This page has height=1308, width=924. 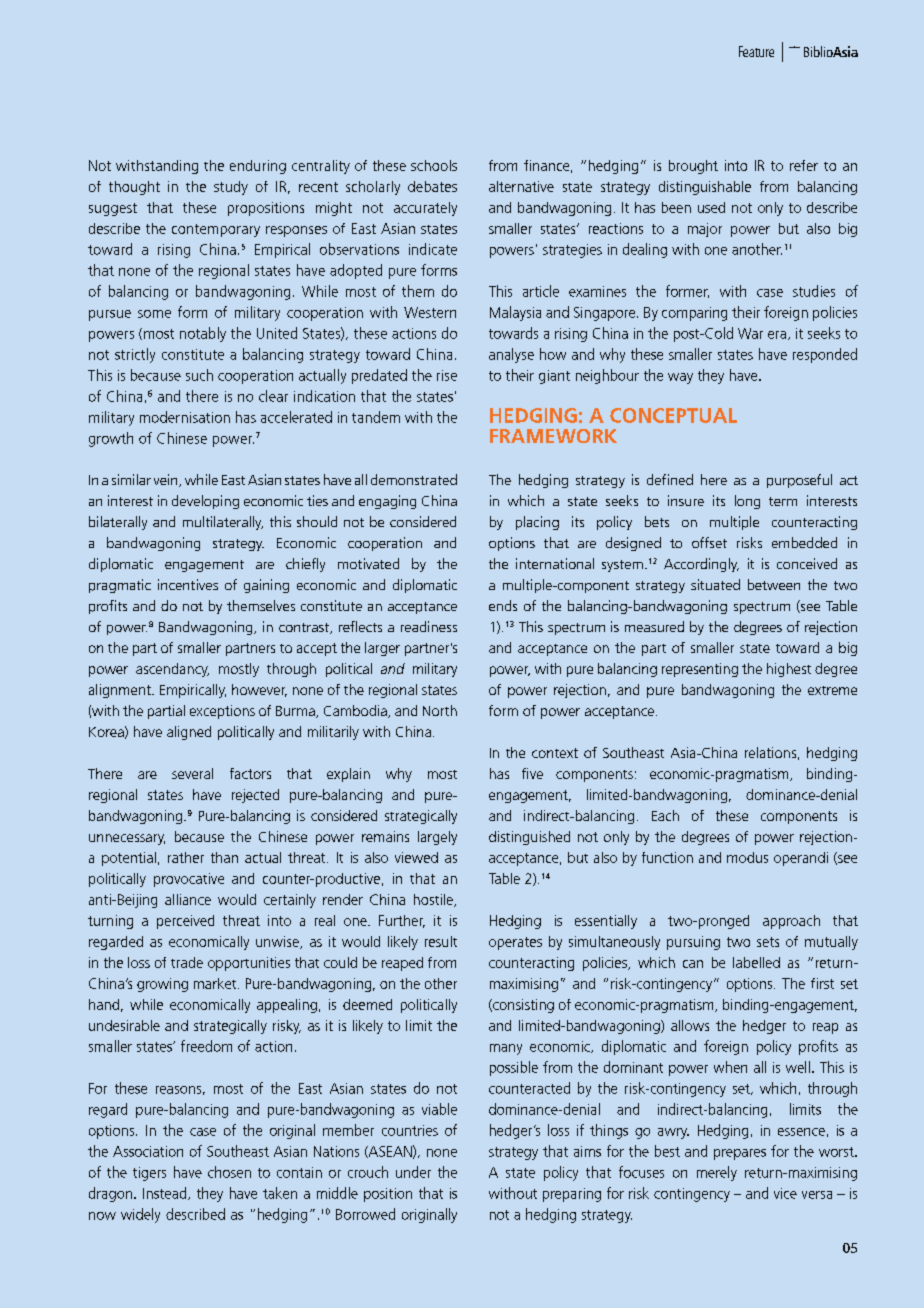 What do you see at coordinates (185, 417) in the page?
I see `modernisation` at bounding box center [185, 417].
